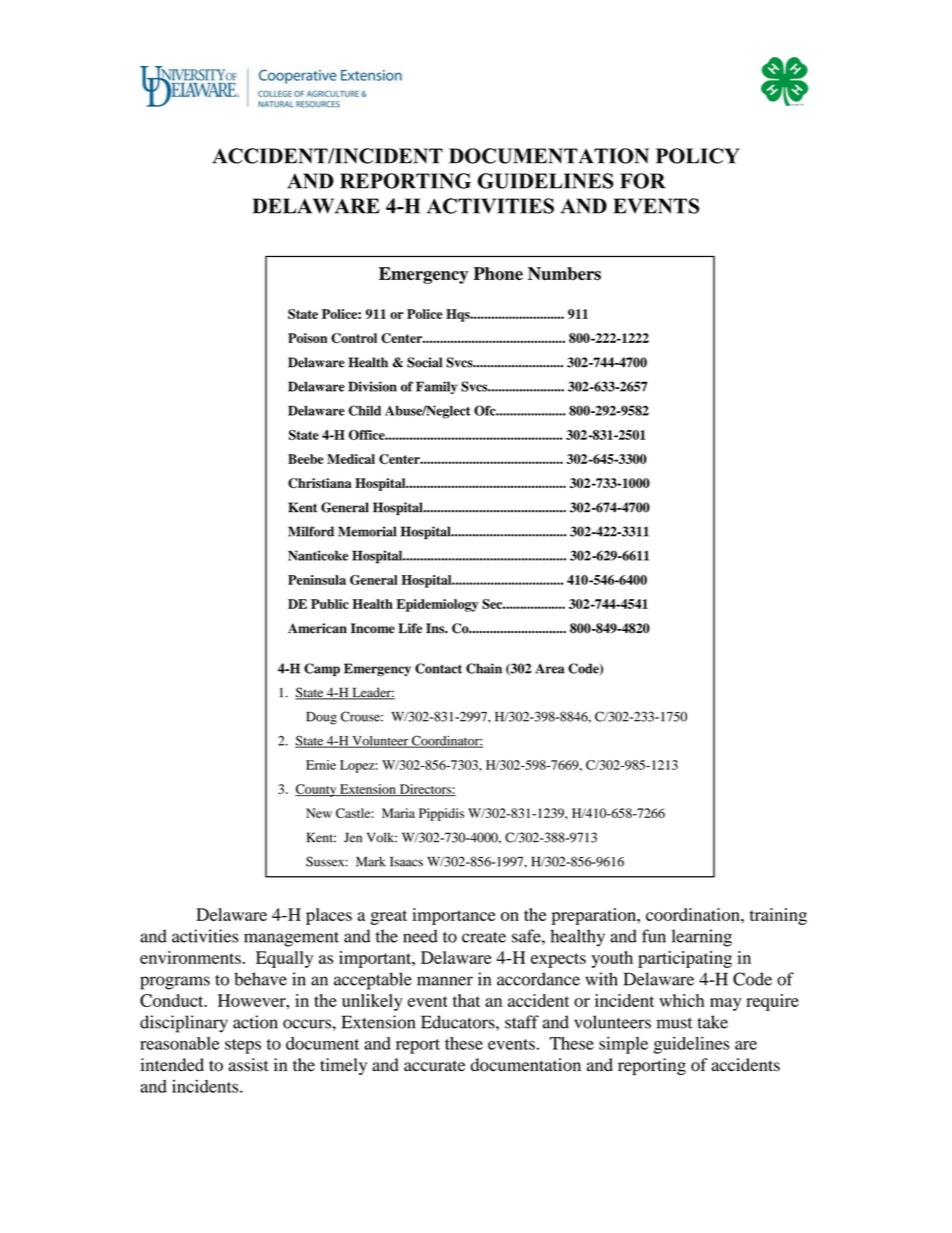 The image size is (952, 1233). Describe the element at coordinates (321, 765) in the screenshot. I see `Ernie` at that location.
